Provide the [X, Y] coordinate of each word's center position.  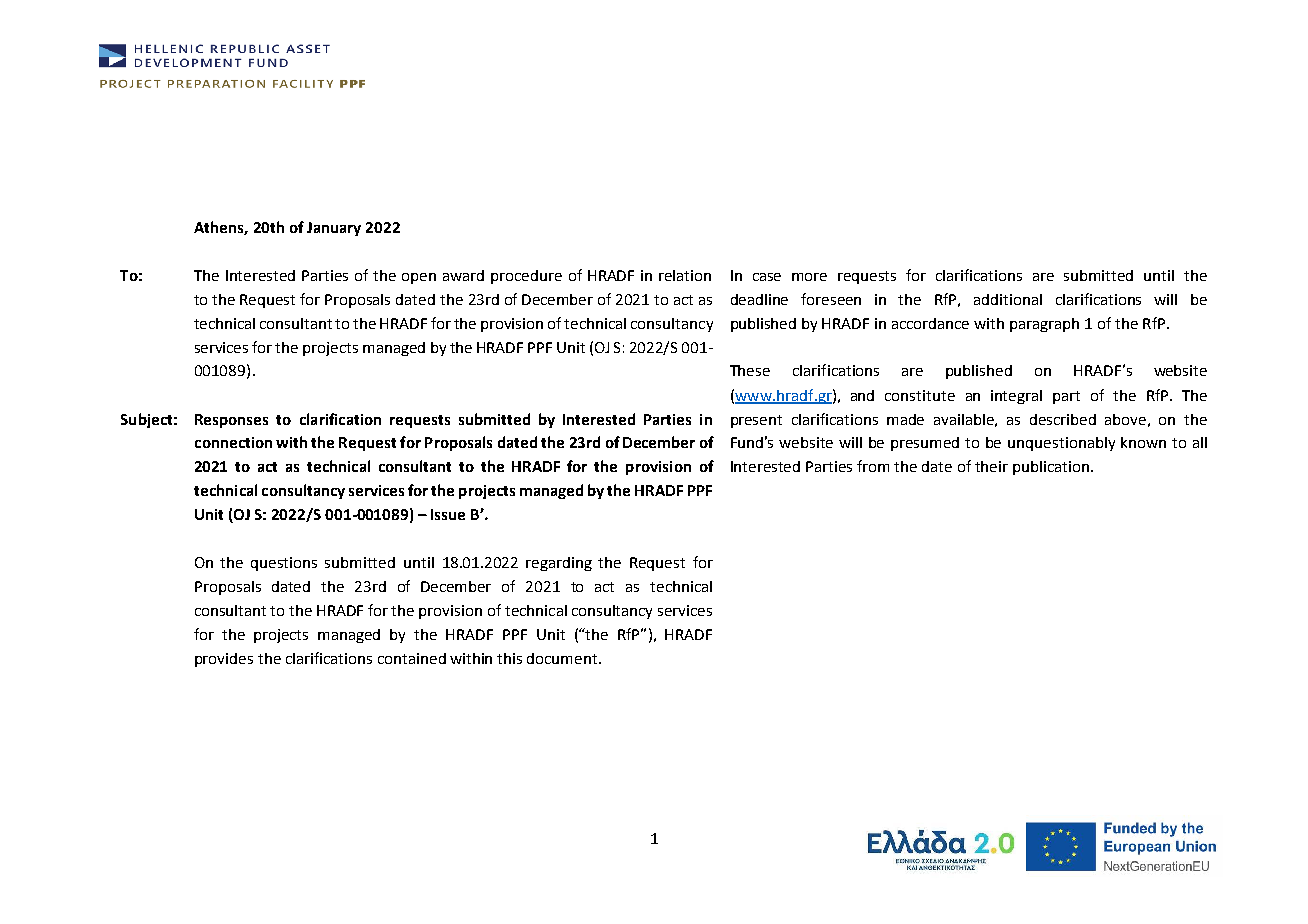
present [756, 421]
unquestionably [1061, 444]
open [419, 278]
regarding [559, 564]
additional [1008, 299]
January [334, 229]
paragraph [1044, 325]
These [750, 370]
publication [1052, 468]
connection [233, 442]
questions [284, 564]
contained [412, 658]
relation [685, 275]
